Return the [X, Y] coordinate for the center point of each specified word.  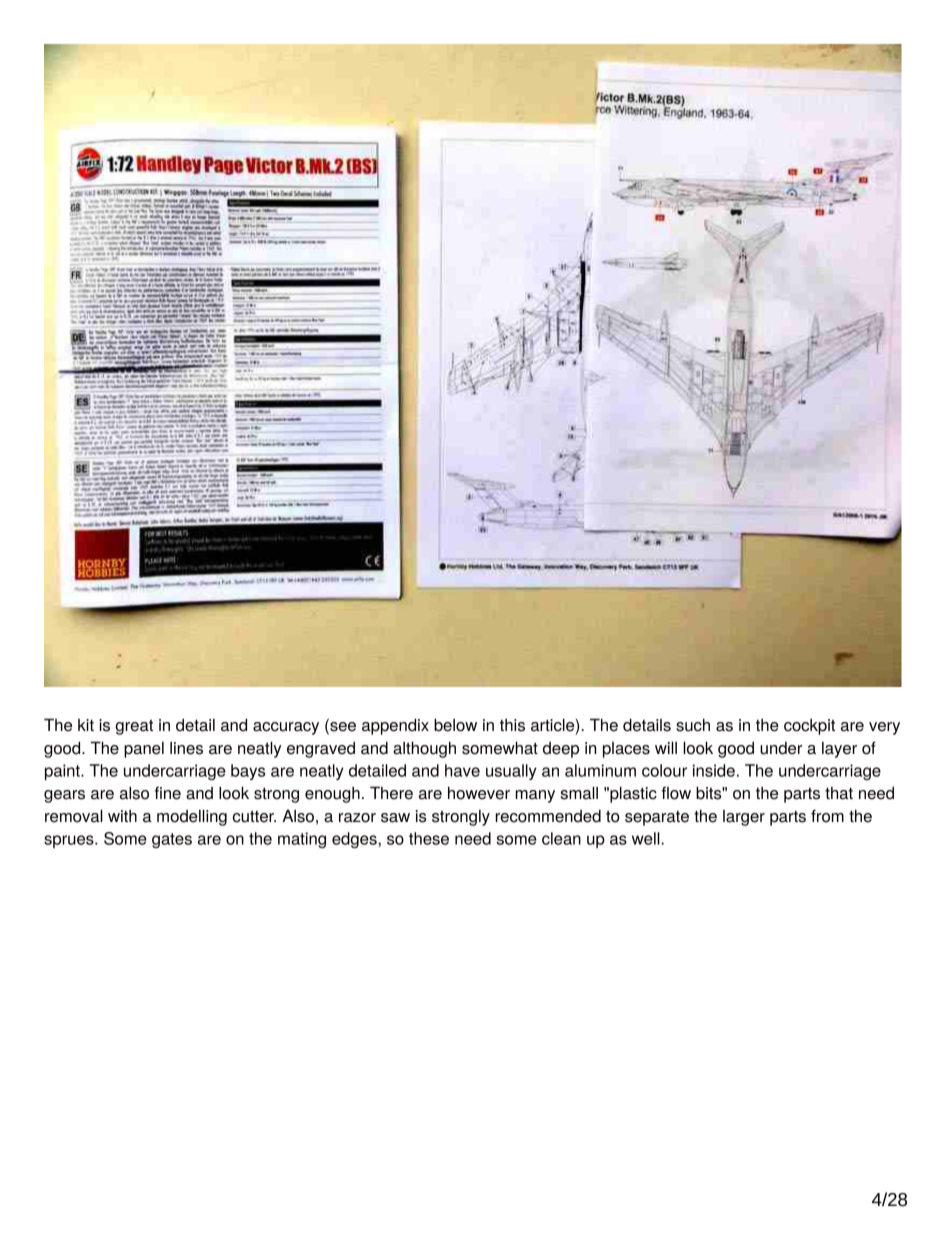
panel [144, 750]
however [479, 793]
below [455, 725]
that [839, 793]
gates [172, 840]
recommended [548, 816]
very [884, 728]
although [424, 749]
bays [248, 772]
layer [839, 750]
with [122, 816]
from [827, 816]
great [134, 727]
